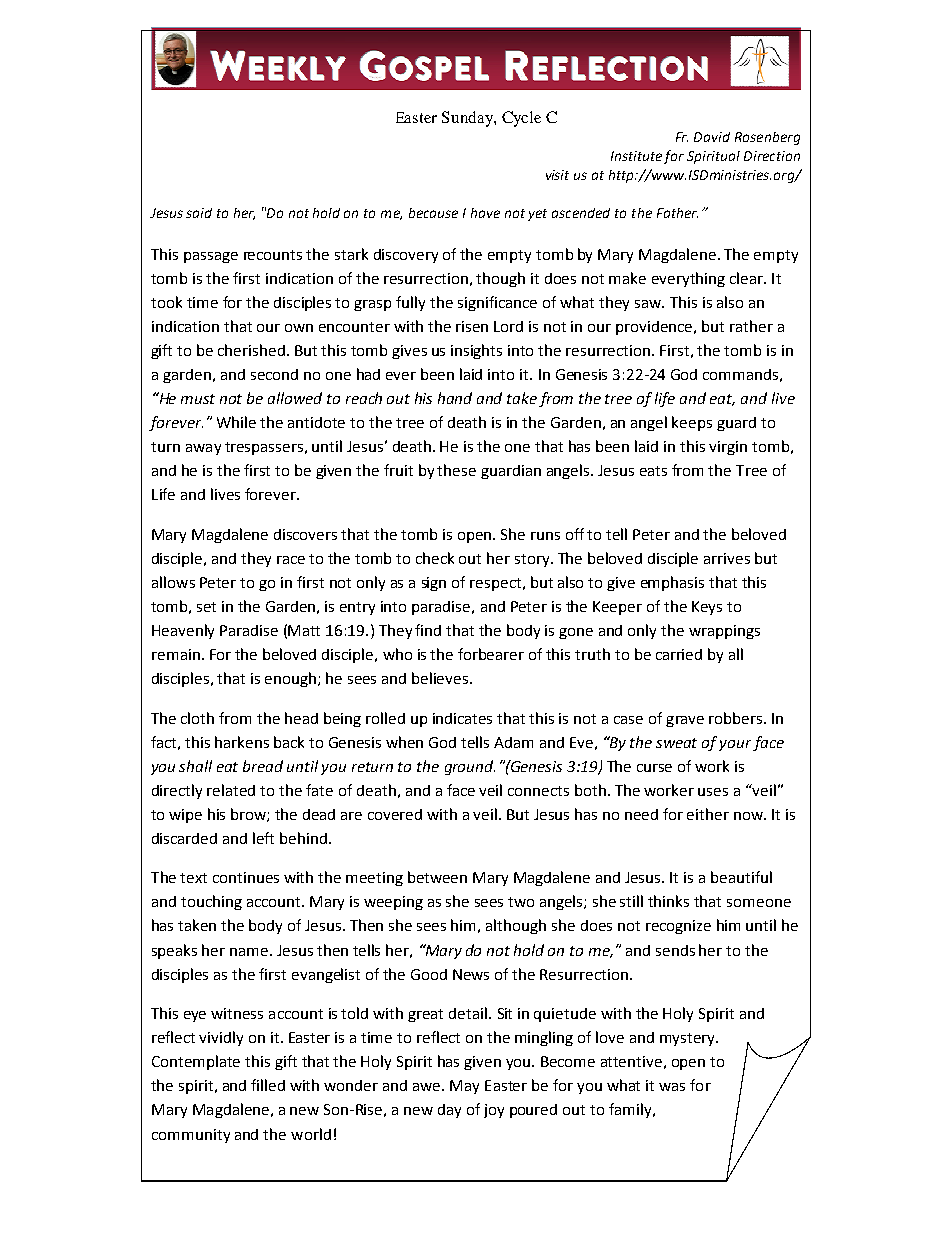 This screenshot has width=952, height=1233. Describe the element at coordinates (268, 1085) in the screenshot. I see `filled` at that location.
